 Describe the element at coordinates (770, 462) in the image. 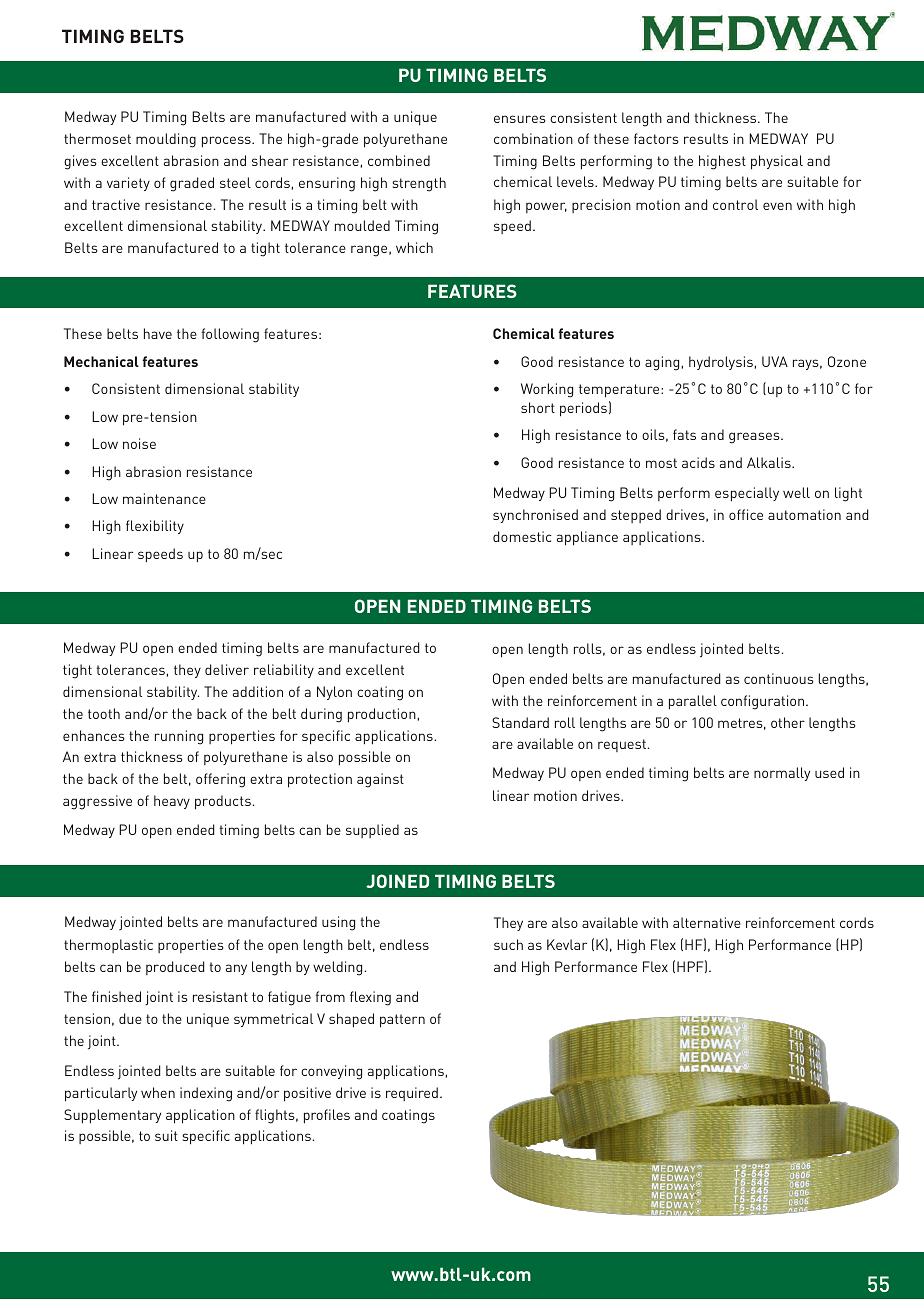

I see `Alkalis` at that location.
